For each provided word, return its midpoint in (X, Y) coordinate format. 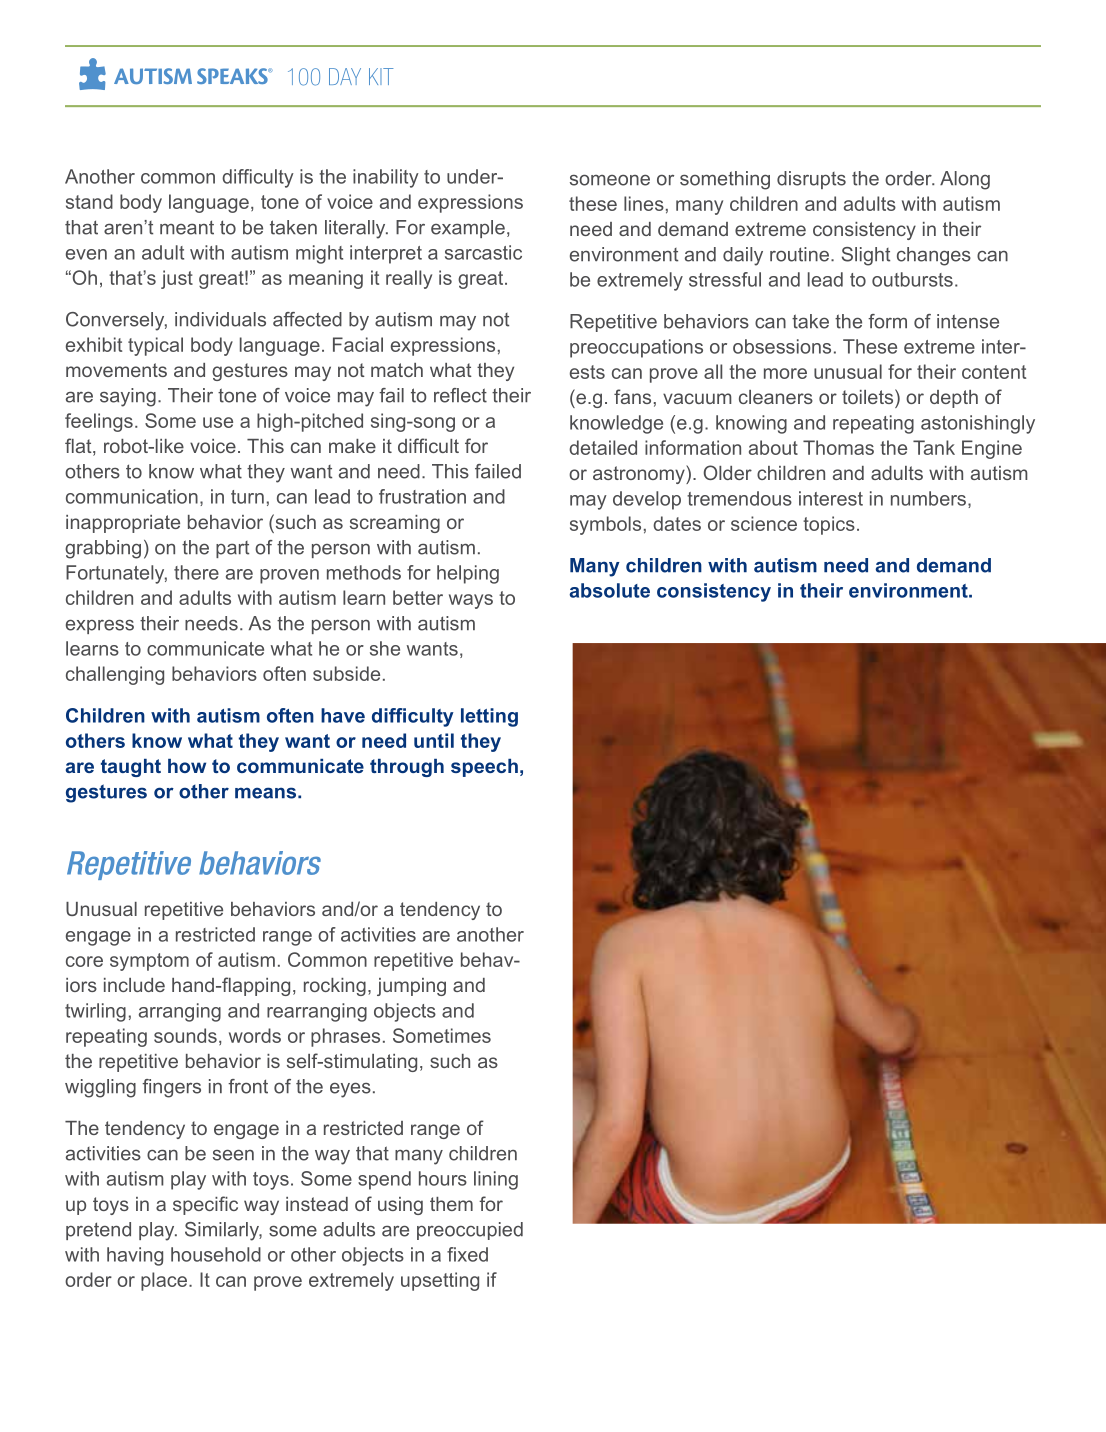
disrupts (811, 180)
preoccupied (470, 1231)
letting (489, 717)
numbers (928, 498)
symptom (149, 962)
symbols (605, 525)
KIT (381, 76)
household (216, 1254)
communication (132, 496)
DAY (345, 76)
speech (484, 768)
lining (496, 1180)
